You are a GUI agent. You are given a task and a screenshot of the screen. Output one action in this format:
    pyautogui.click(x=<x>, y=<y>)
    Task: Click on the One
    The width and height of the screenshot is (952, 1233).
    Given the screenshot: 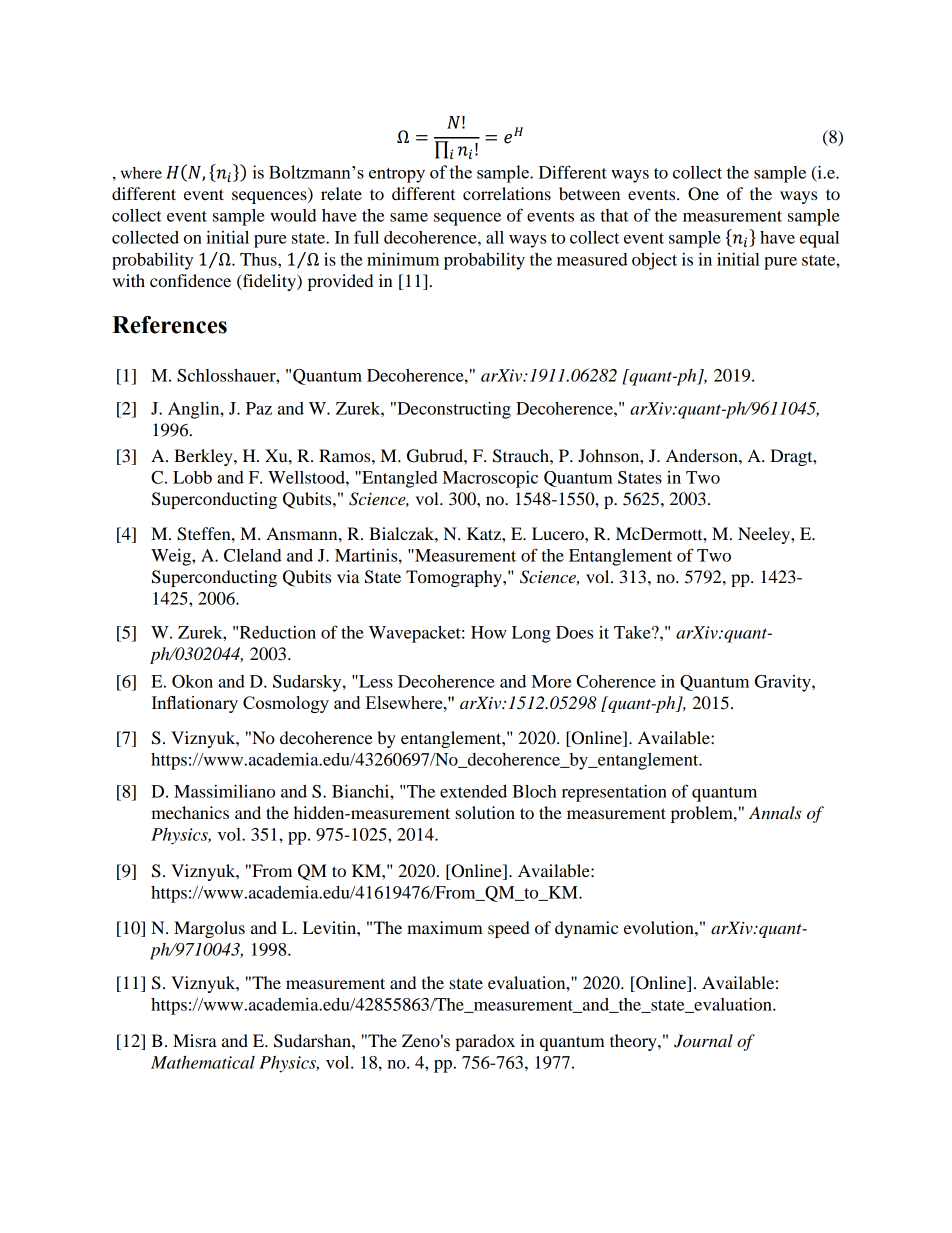 What is the action you would take?
    pyautogui.click(x=703, y=194)
